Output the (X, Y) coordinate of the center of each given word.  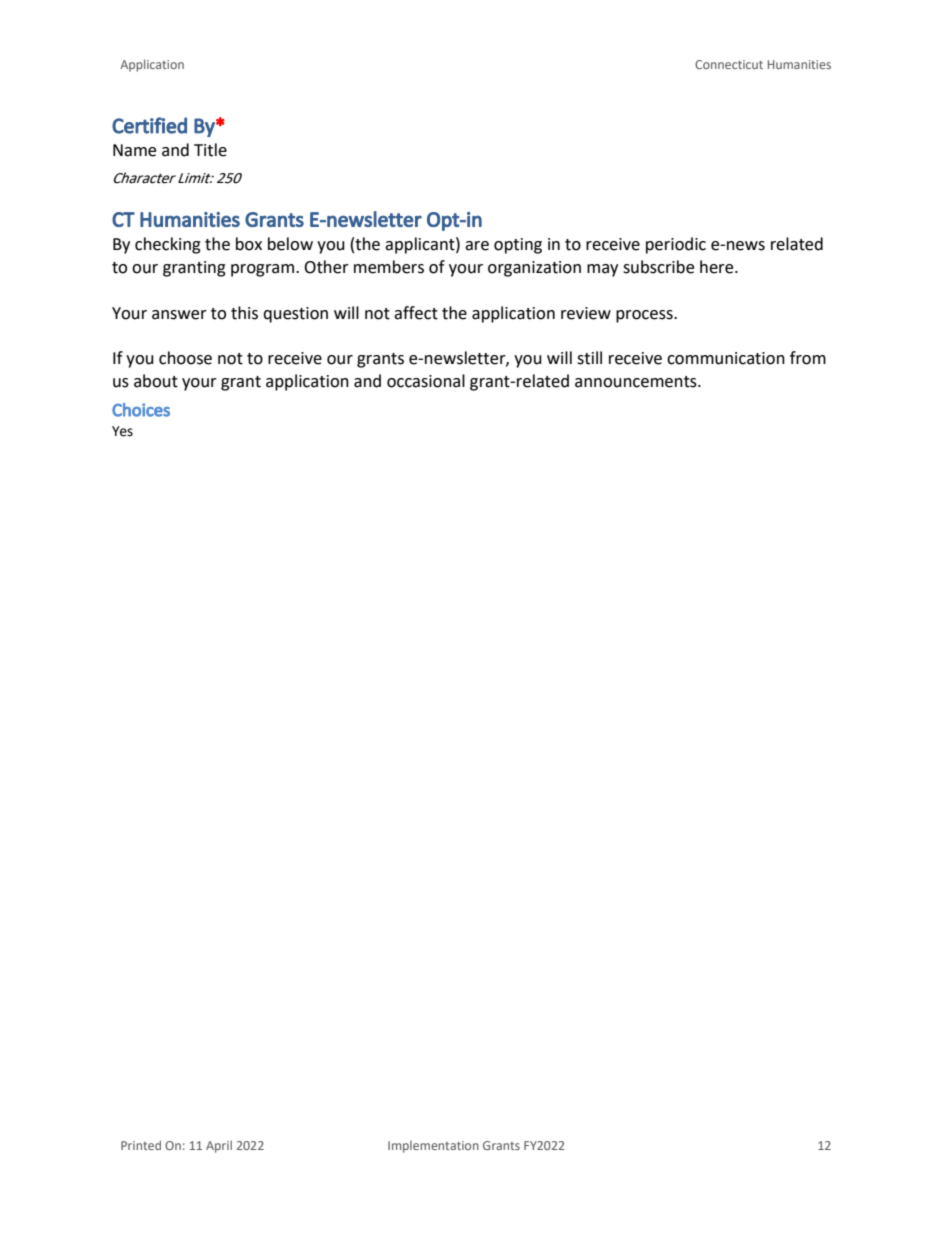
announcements (637, 382)
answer (179, 315)
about (156, 381)
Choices (141, 410)
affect (416, 313)
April (219, 1146)
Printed (141, 1145)
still (589, 358)
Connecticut (729, 64)
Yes (122, 431)
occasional (426, 381)
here (718, 267)
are (477, 246)
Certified (149, 125)
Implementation (433, 1147)
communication (726, 358)
